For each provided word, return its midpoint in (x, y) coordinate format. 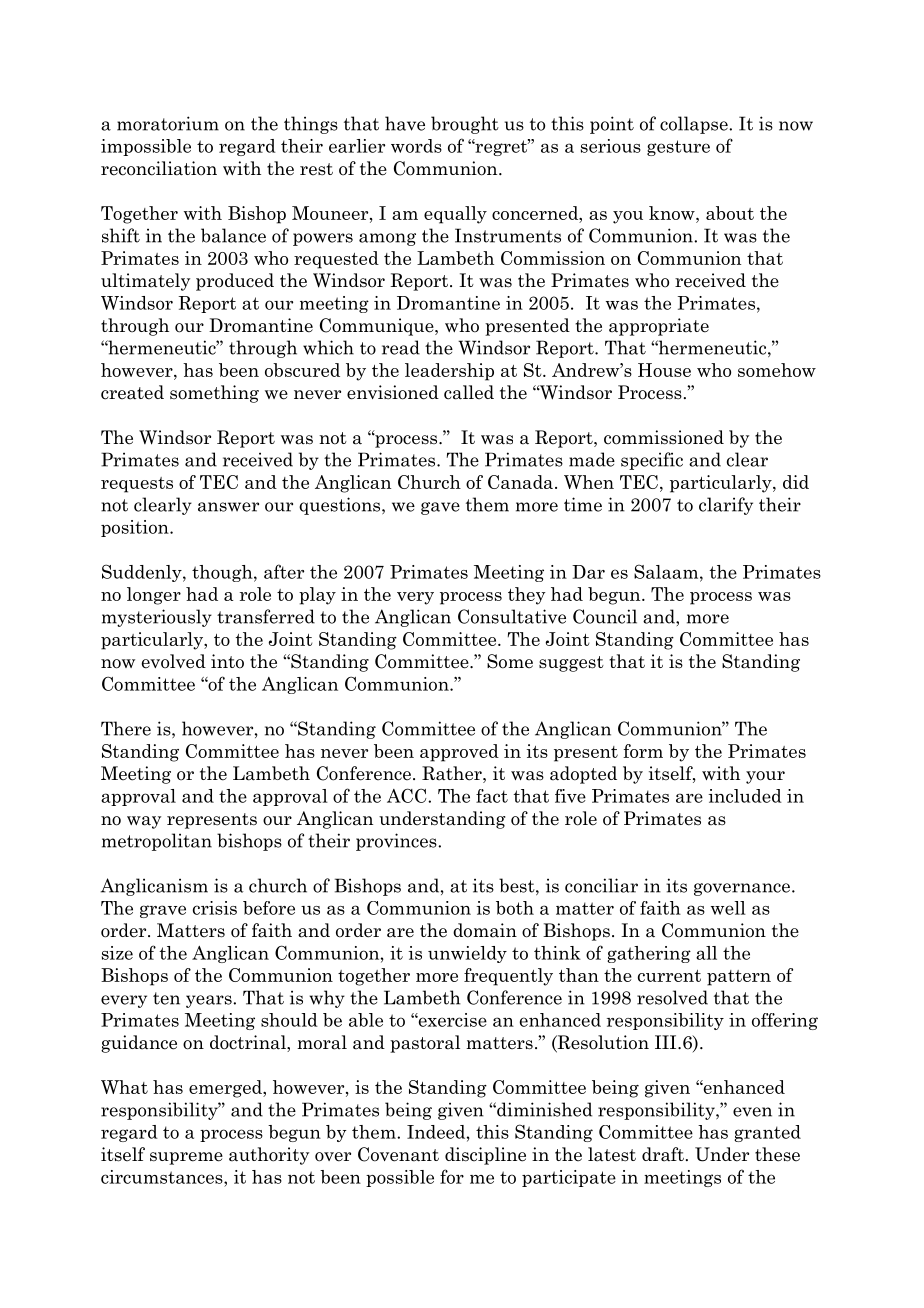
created (132, 392)
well (728, 908)
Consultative (512, 616)
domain (485, 930)
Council (605, 616)
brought (465, 125)
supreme (186, 1158)
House (664, 370)
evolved (174, 661)
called (469, 392)
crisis (215, 908)
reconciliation (159, 168)
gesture (678, 148)
